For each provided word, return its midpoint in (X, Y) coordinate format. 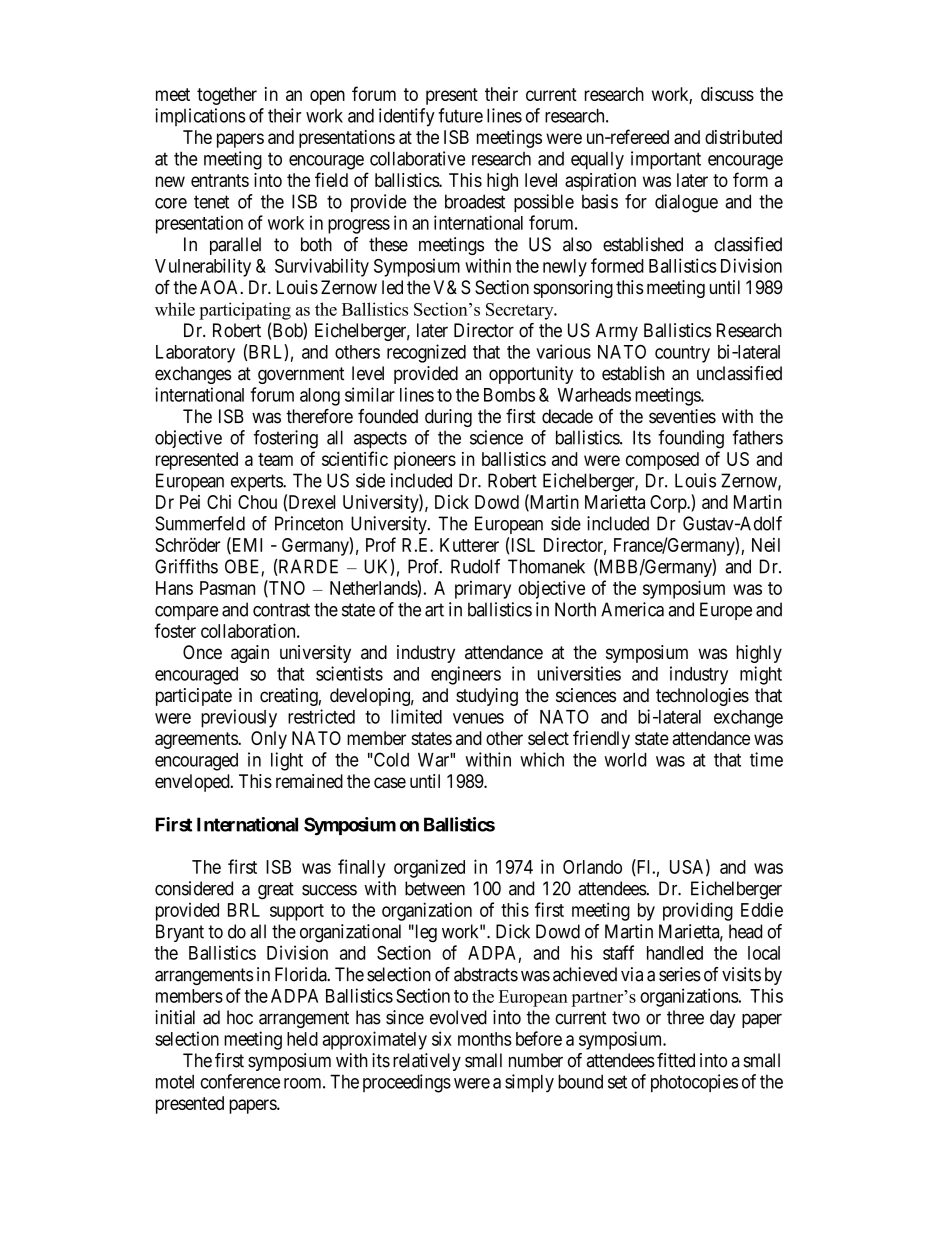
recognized (426, 353)
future (460, 115)
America (632, 609)
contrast (281, 610)
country (682, 354)
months (485, 1039)
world (625, 760)
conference (240, 1081)
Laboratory (195, 354)
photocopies (694, 1083)
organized (429, 868)
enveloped (193, 783)
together (227, 96)
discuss (727, 94)
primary (483, 590)
